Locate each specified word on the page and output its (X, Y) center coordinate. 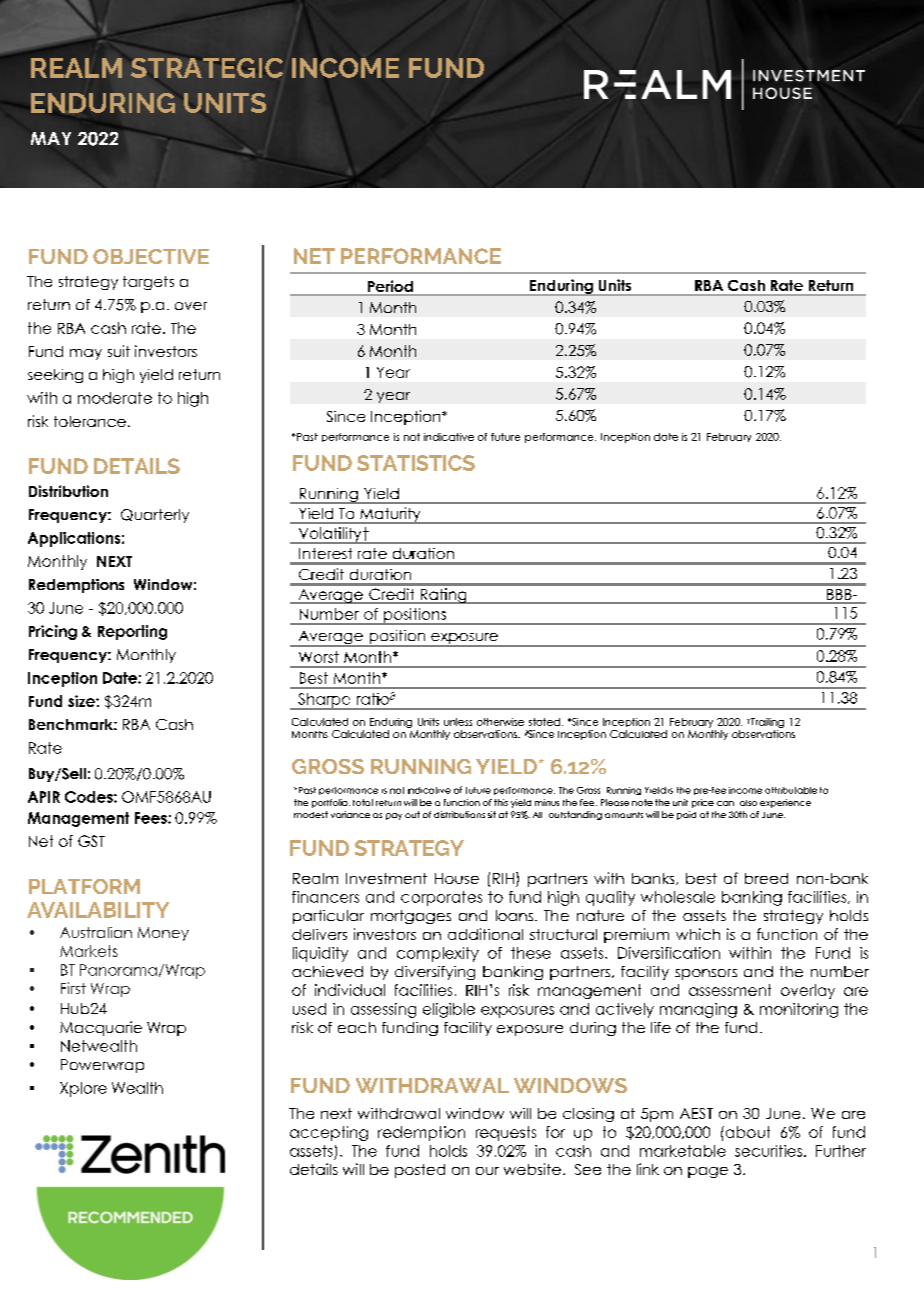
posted (420, 1171)
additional (485, 934)
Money (163, 934)
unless (458, 722)
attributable (791, 790)
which (698, 934)
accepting (329, 1133)
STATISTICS (416, 463)
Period (390, 287)
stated (544, 722)
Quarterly (155, 516)
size (82, 701)
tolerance (90, 421)
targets (148, 283)
